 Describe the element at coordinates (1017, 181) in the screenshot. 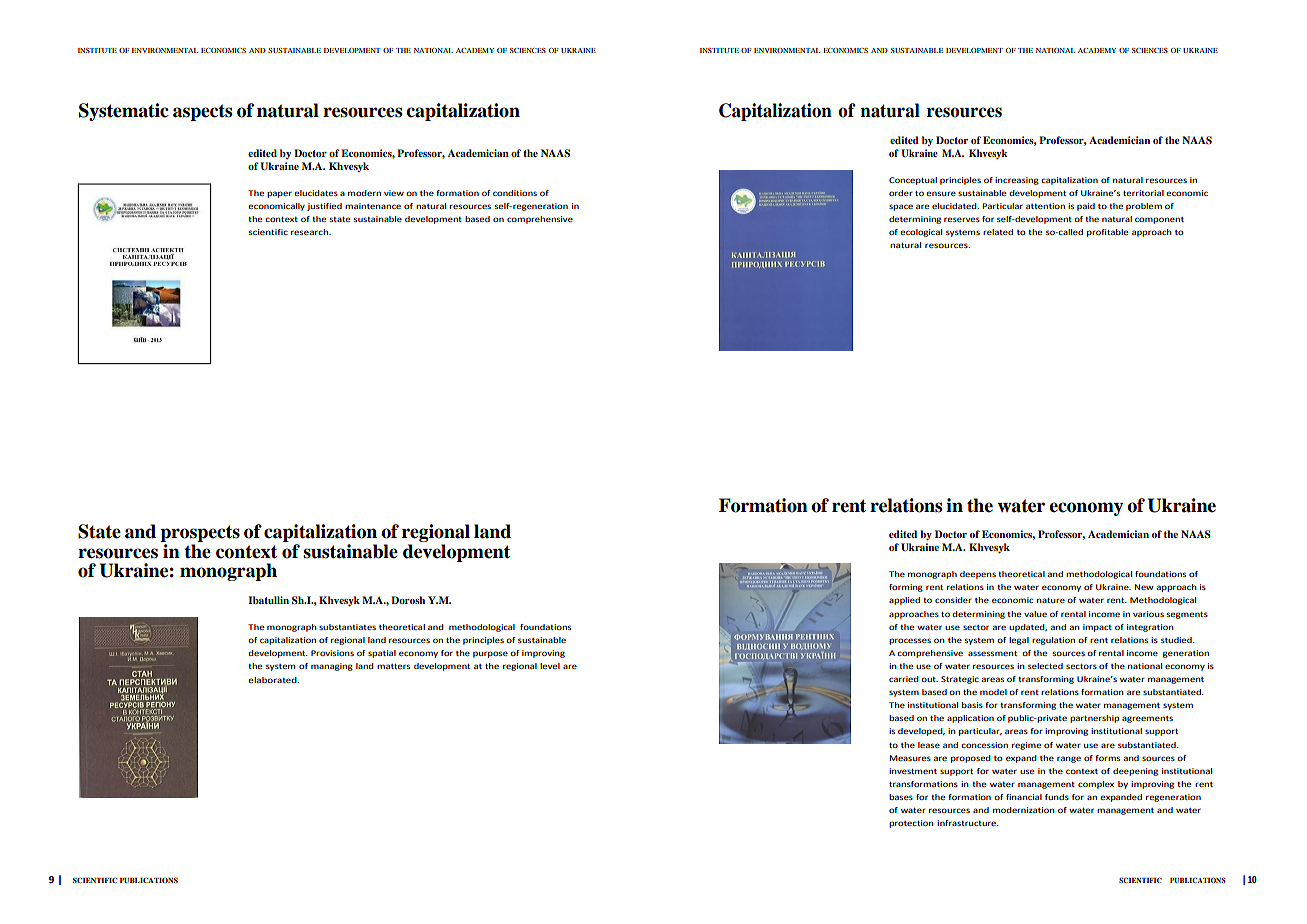

I see `increasing` at that location.
